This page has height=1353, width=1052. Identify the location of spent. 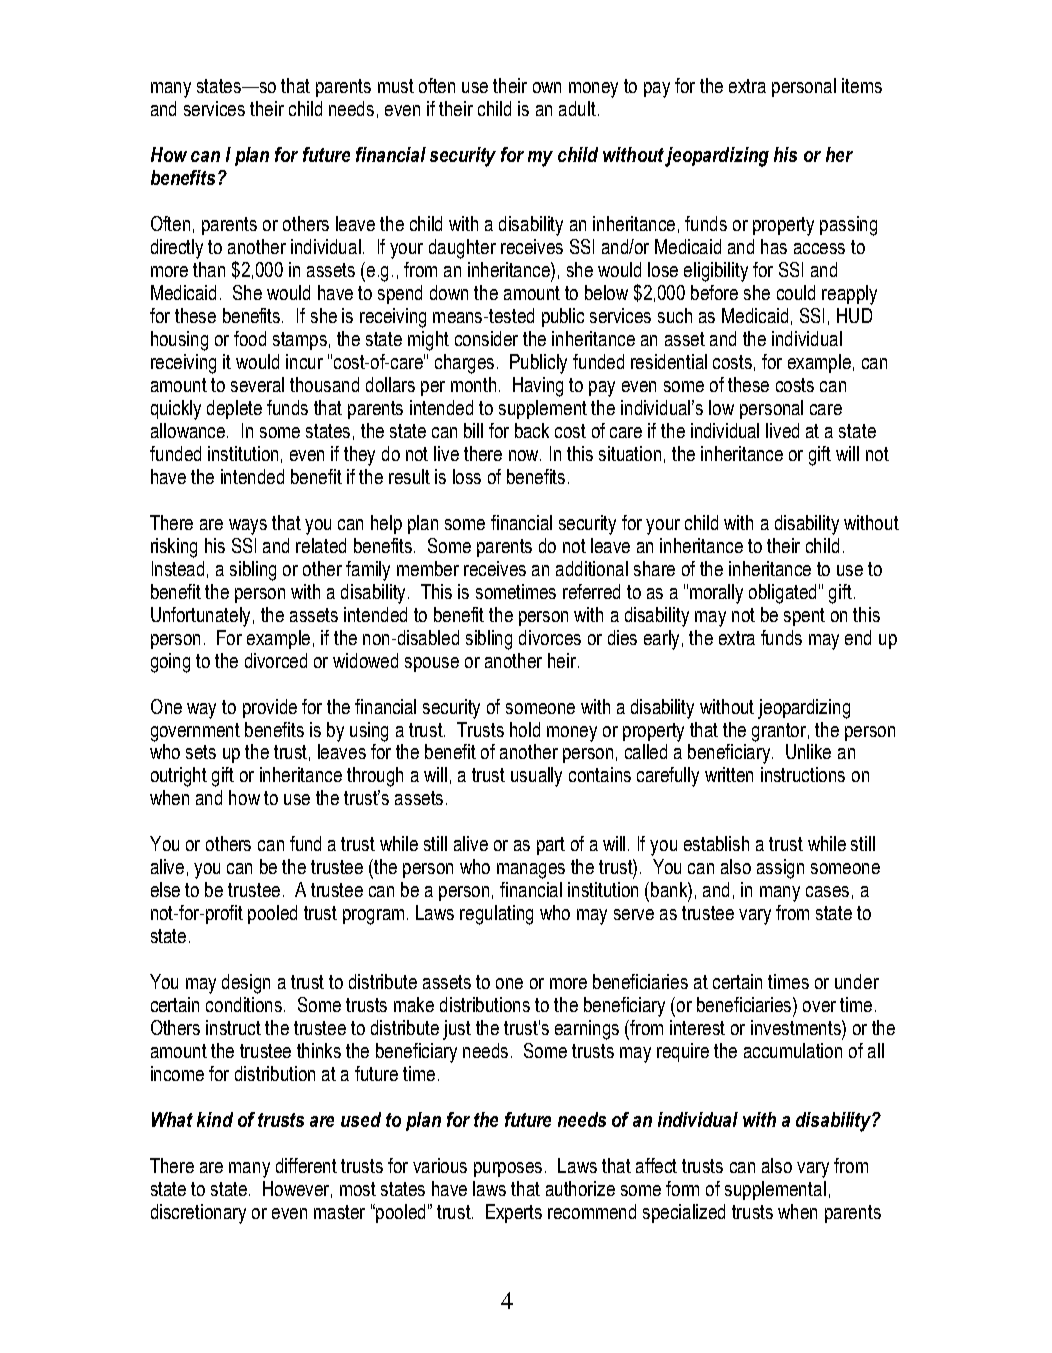
(804, 617).
